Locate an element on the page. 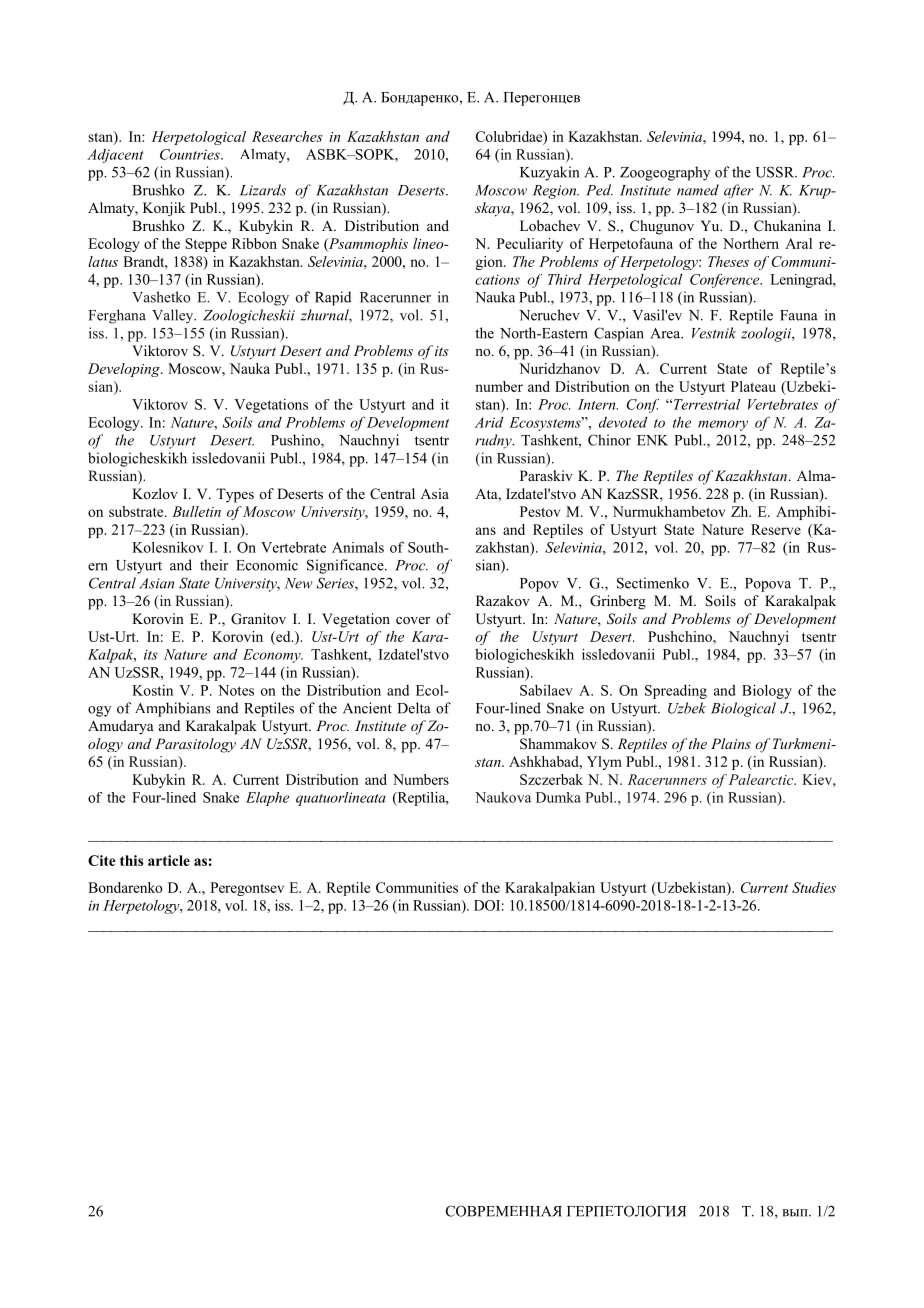 Image resolution: width=924 pixels, height=1308 pixels. Notes is located at coordinates (236, 690).
